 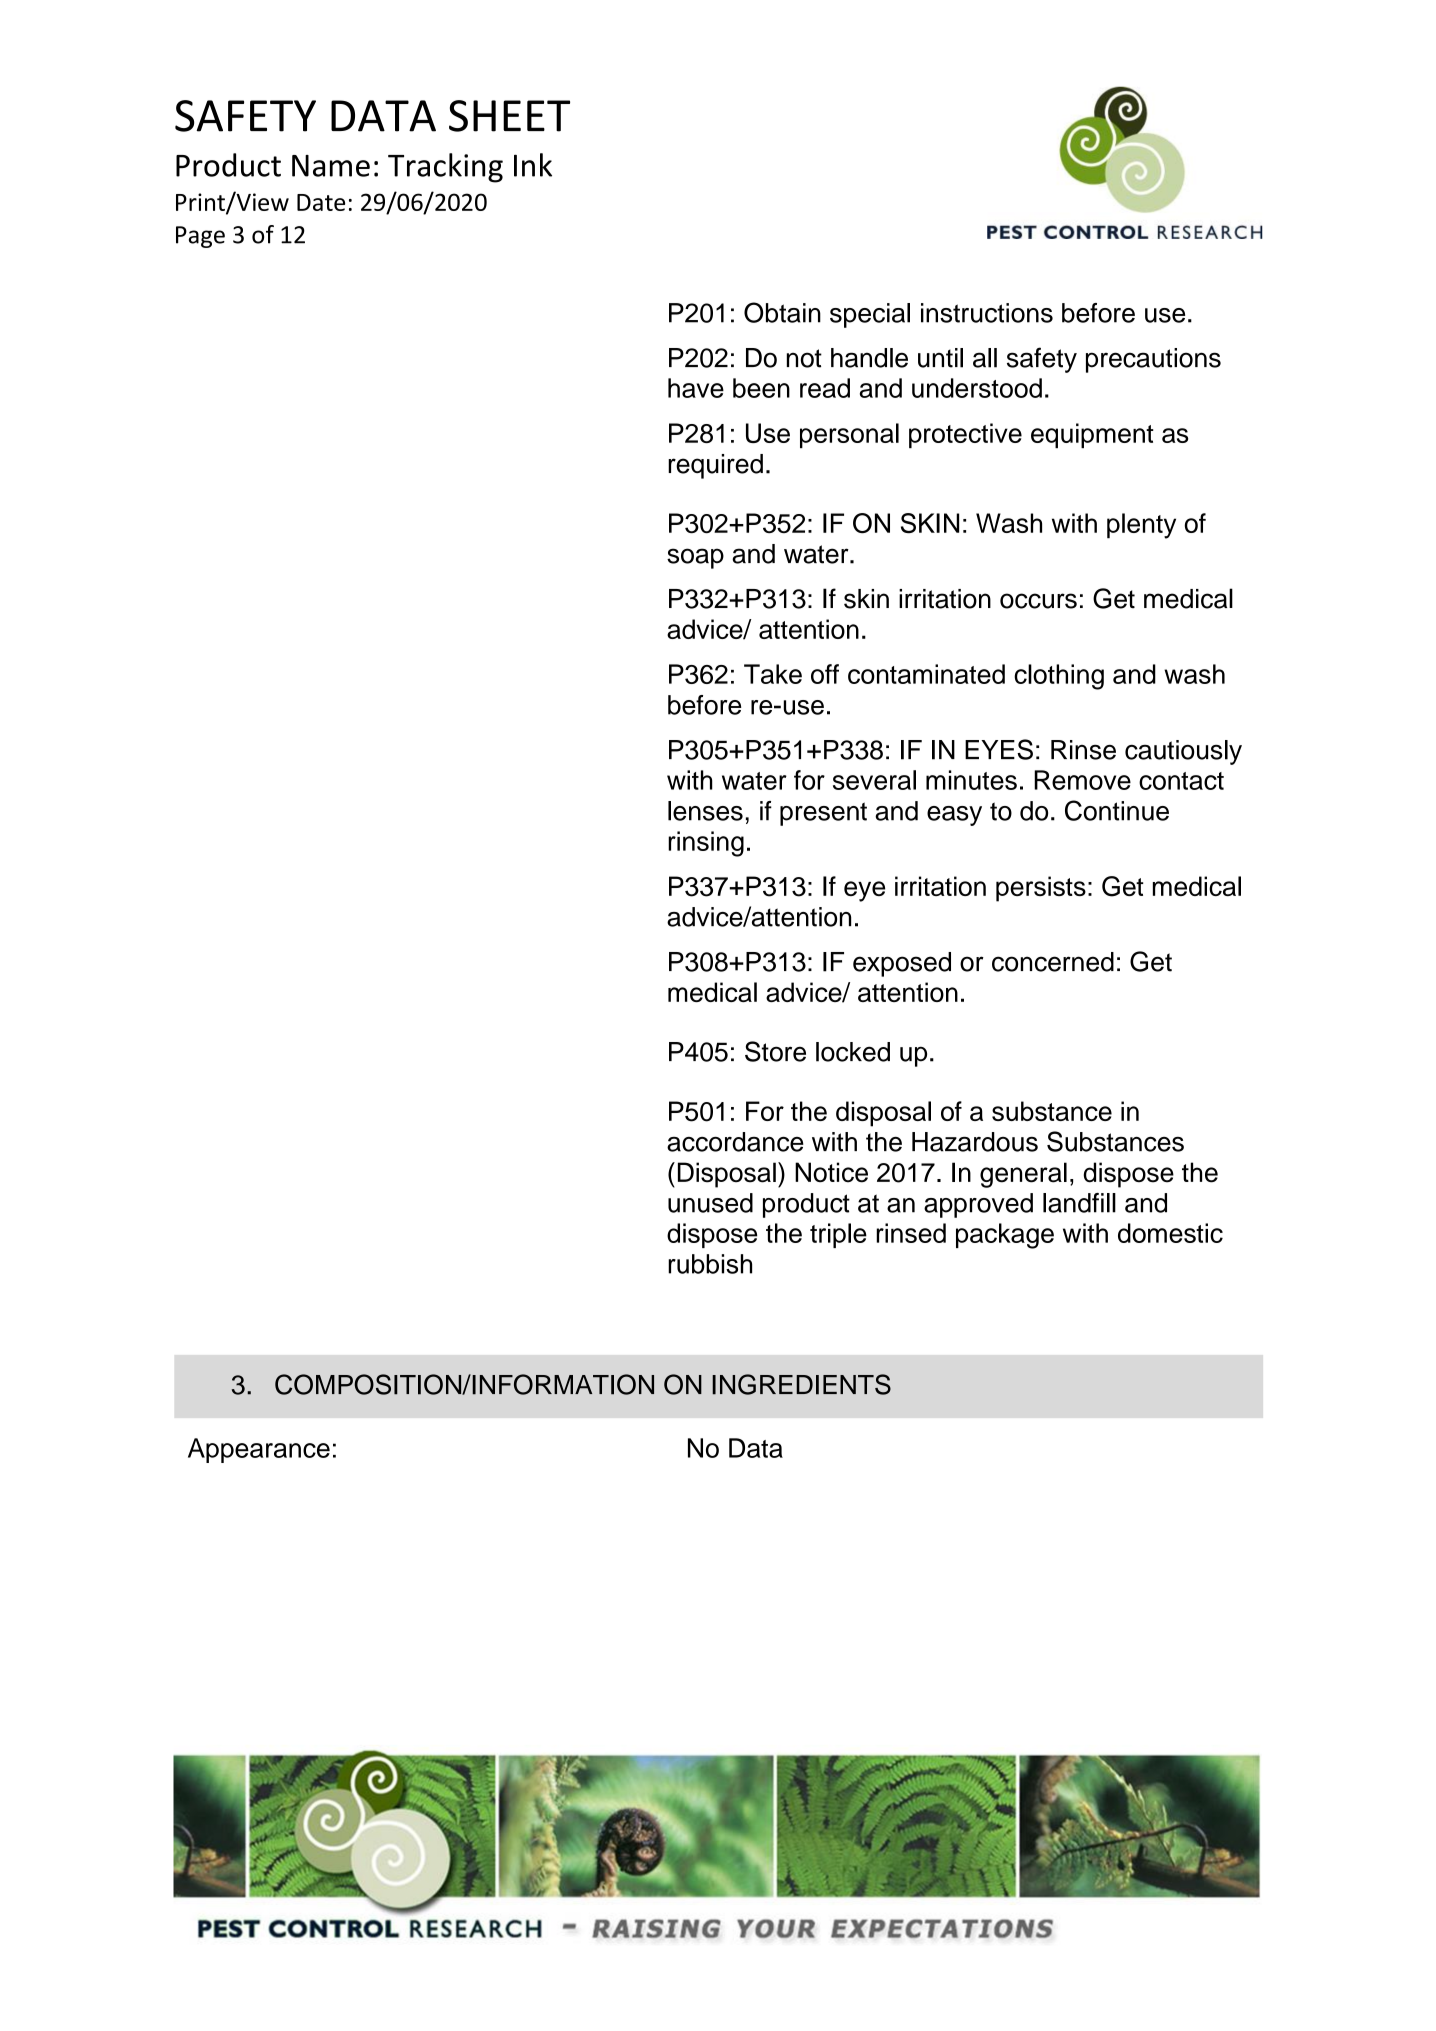 I want to click on lenses, so click(x=705, y=811).
